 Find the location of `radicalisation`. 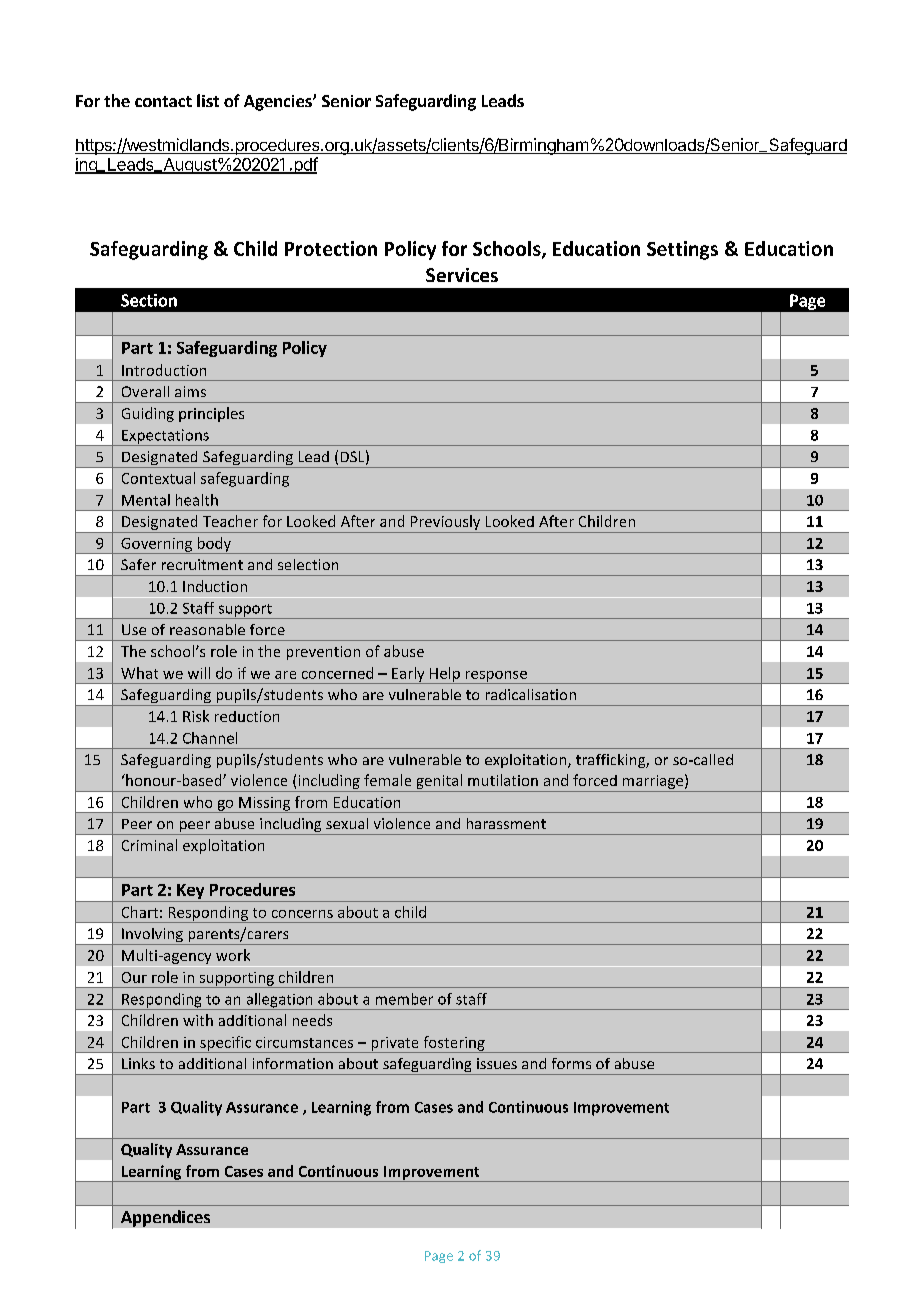

radicalisation is located at coordinates (531, 694).
